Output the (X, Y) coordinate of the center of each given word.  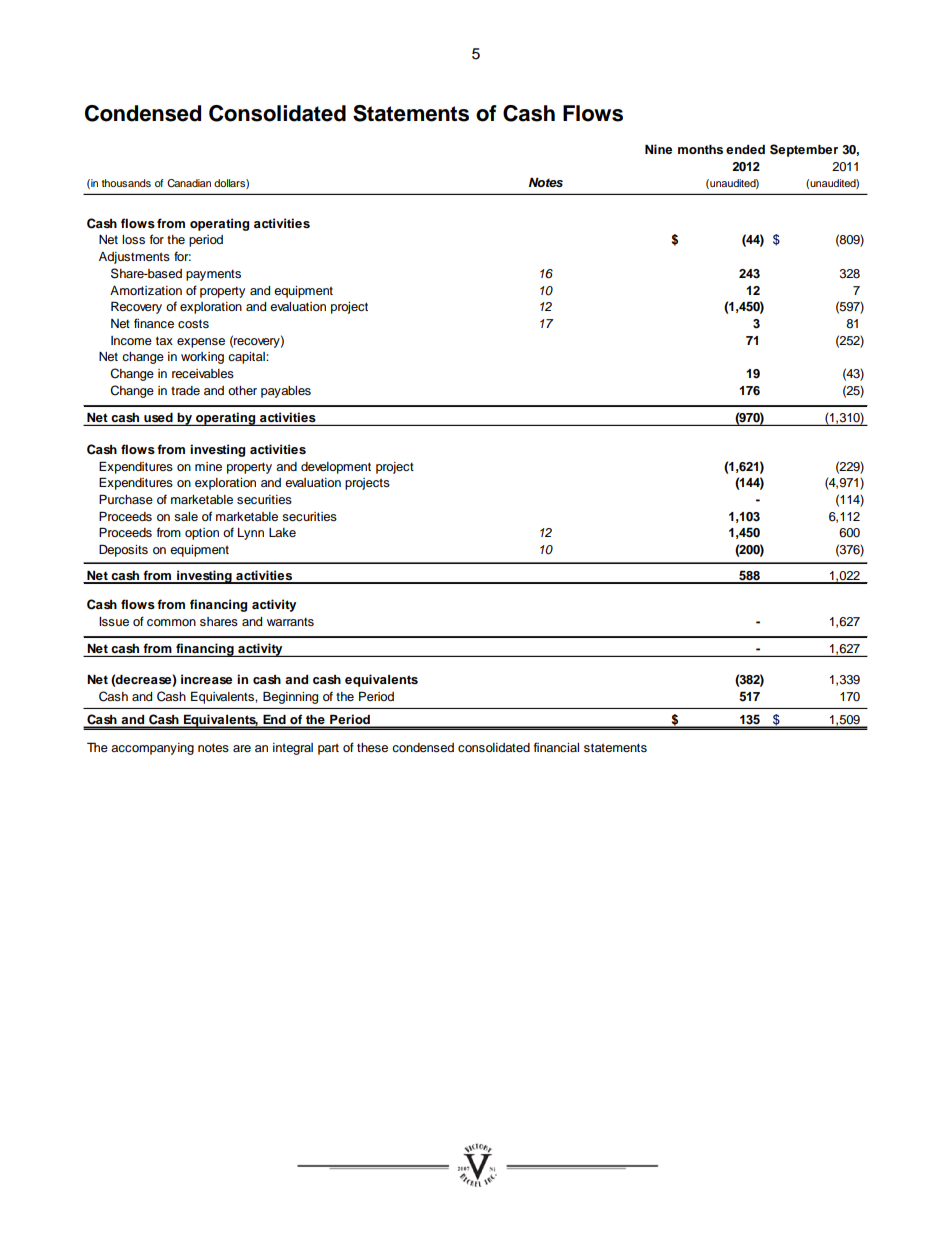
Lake (282, 532)
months (700, 149)
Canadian (189, 183)
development (336, 468)
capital (247, 358)
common (171, 622)
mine (208, 466)
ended (745, 149)
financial (556, 747)
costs (193, 323)
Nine (658, 149)
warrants (290, 622)
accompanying (152, 749)
